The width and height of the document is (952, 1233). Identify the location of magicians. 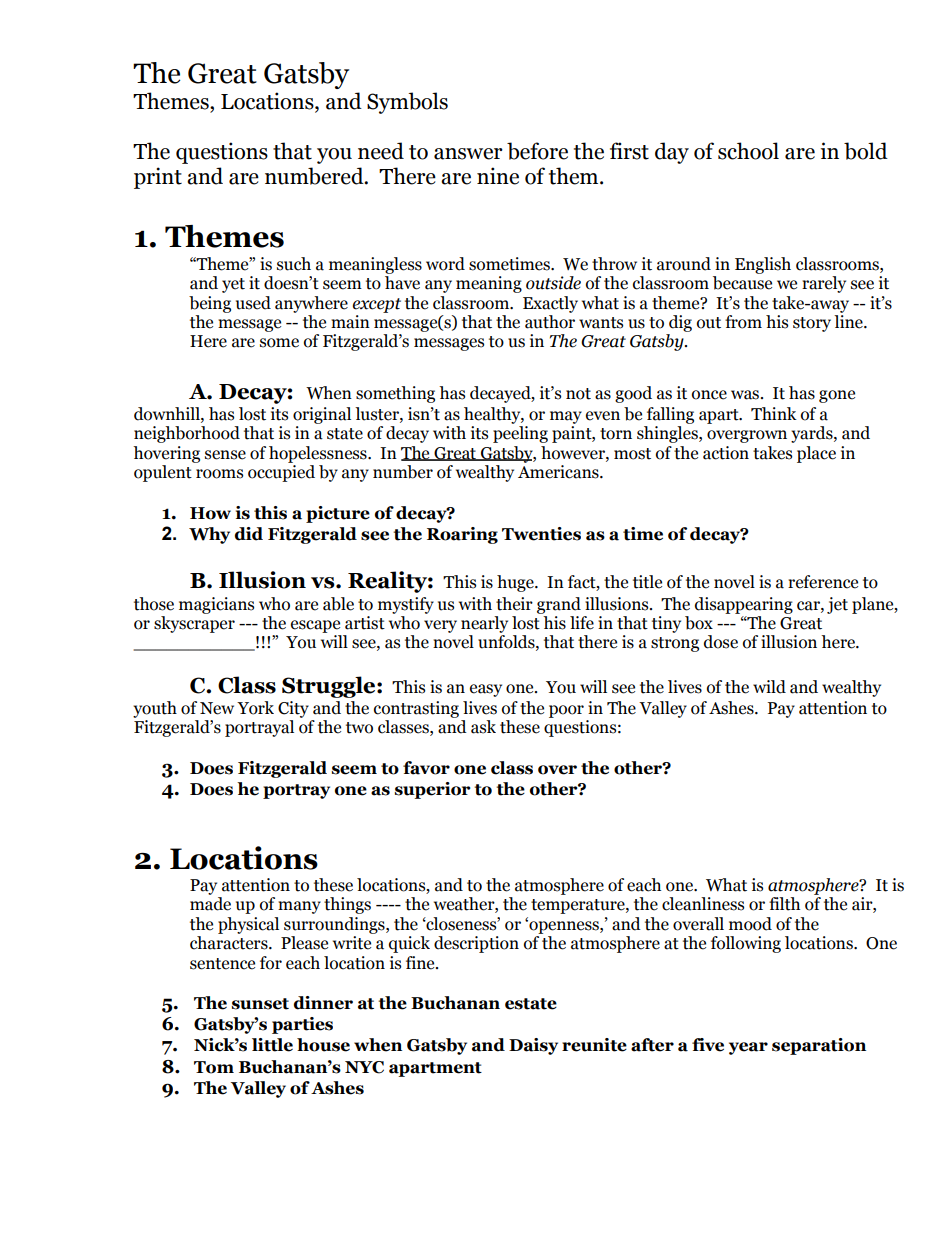
(216, 605).
